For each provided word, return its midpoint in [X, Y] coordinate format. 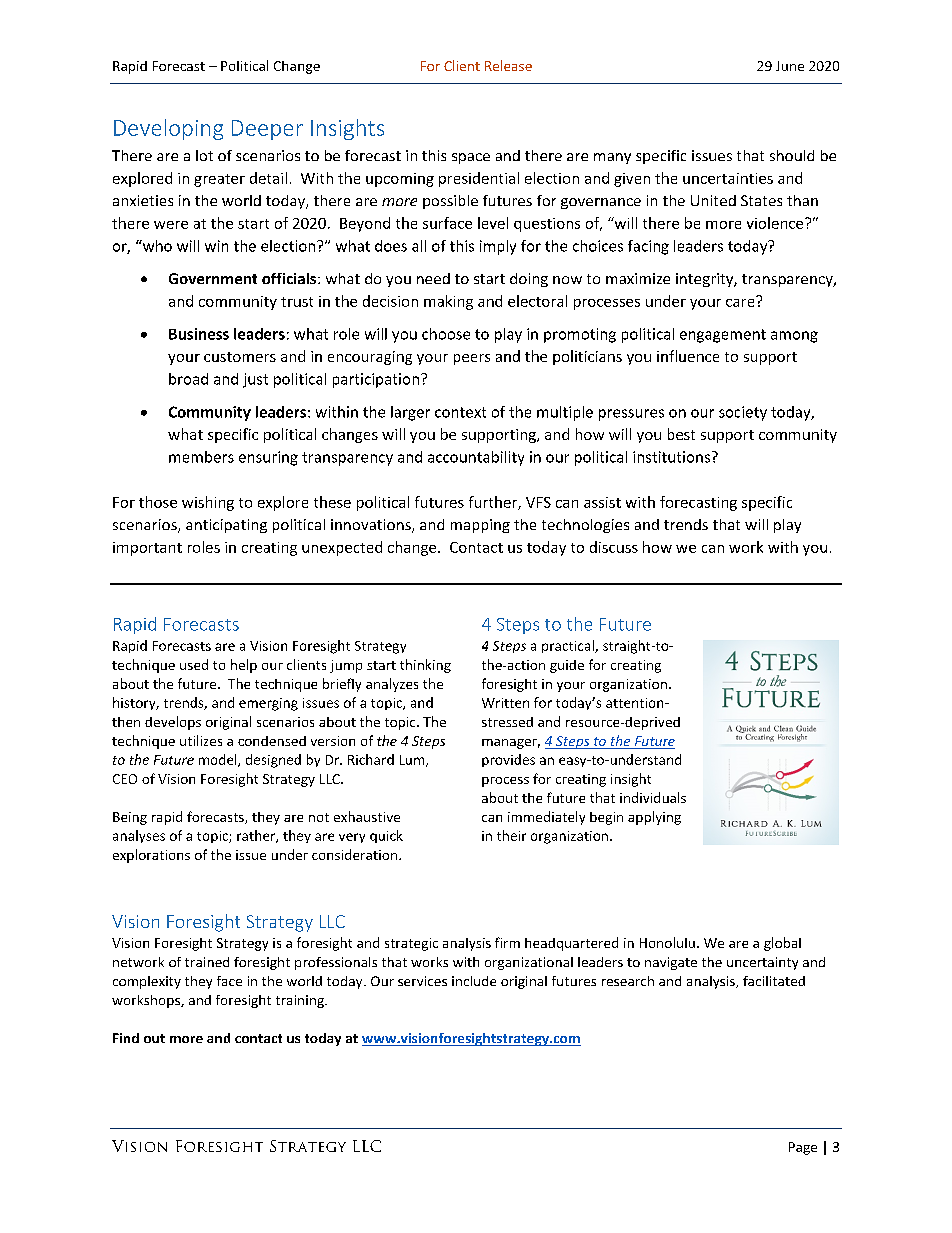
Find [126, 1038]
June [790, 66]
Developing [168, 129]
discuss [614, 547]
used [194, 664]
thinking [425, 666]
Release [508, 65]
